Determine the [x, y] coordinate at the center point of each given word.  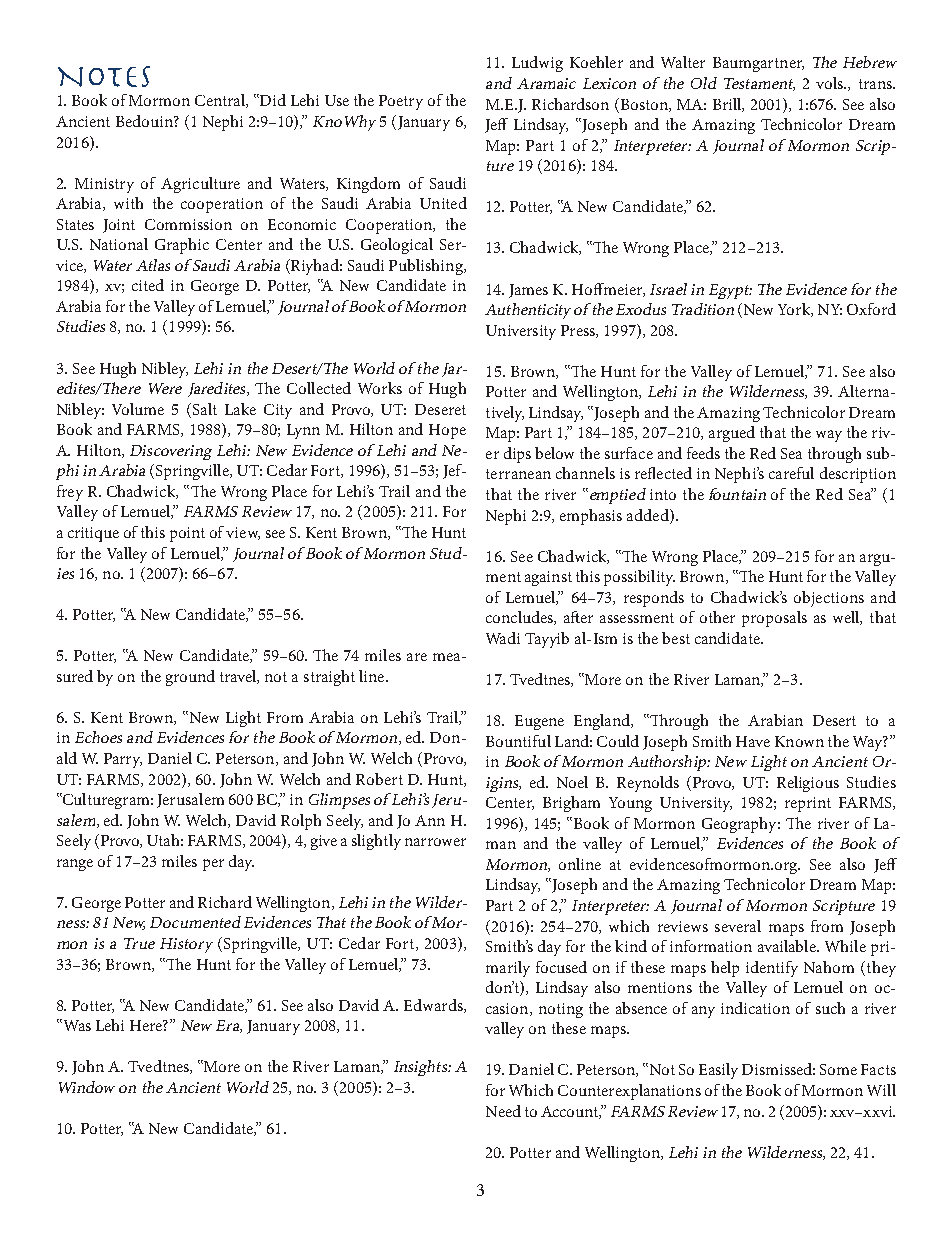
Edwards [434, 1006]
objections [829, 599]
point [187, 534]
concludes [520, 618]
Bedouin [145, 121]
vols [831, 83]
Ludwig [537, 64]
